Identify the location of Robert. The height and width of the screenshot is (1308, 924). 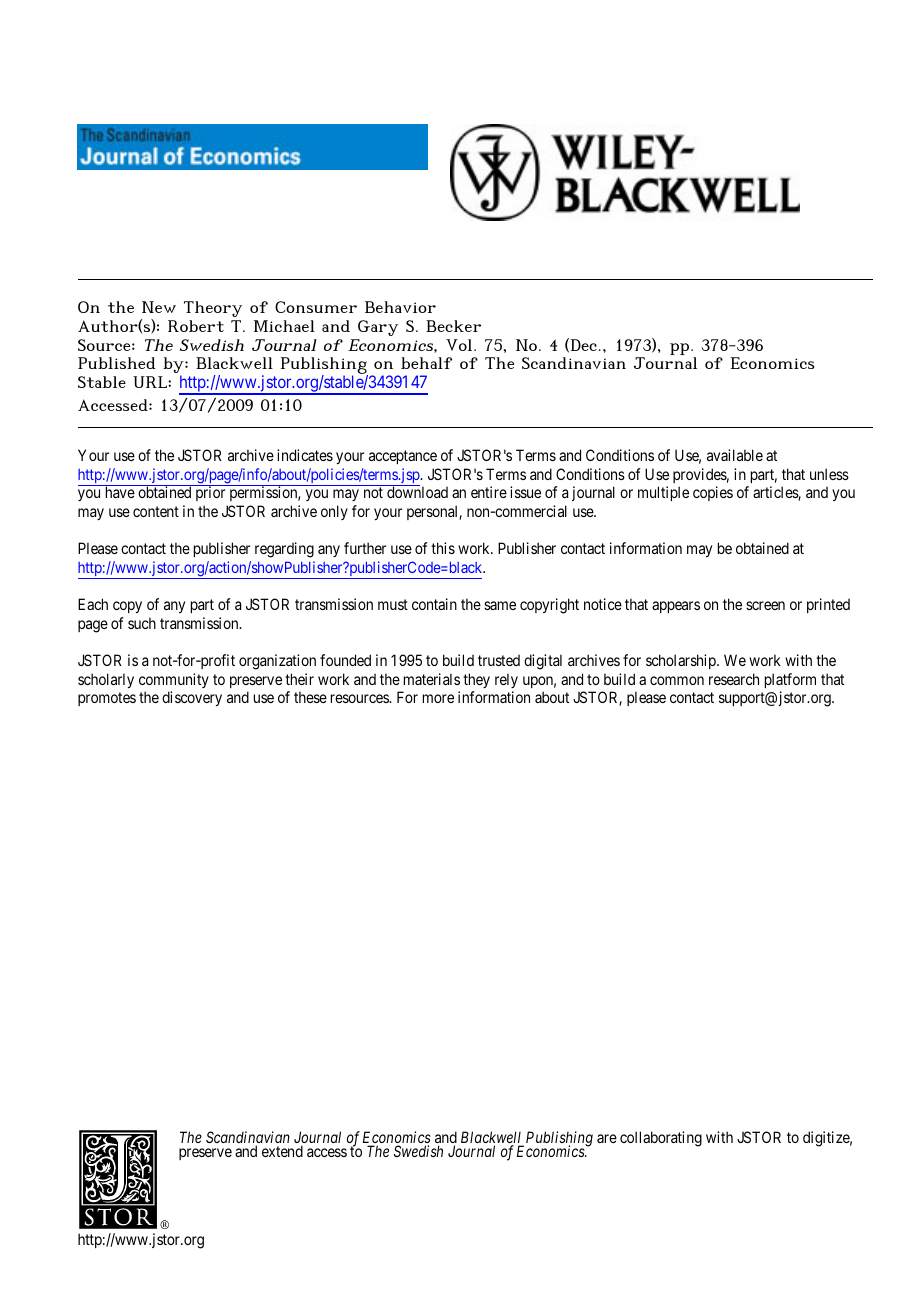
(196, 326).
